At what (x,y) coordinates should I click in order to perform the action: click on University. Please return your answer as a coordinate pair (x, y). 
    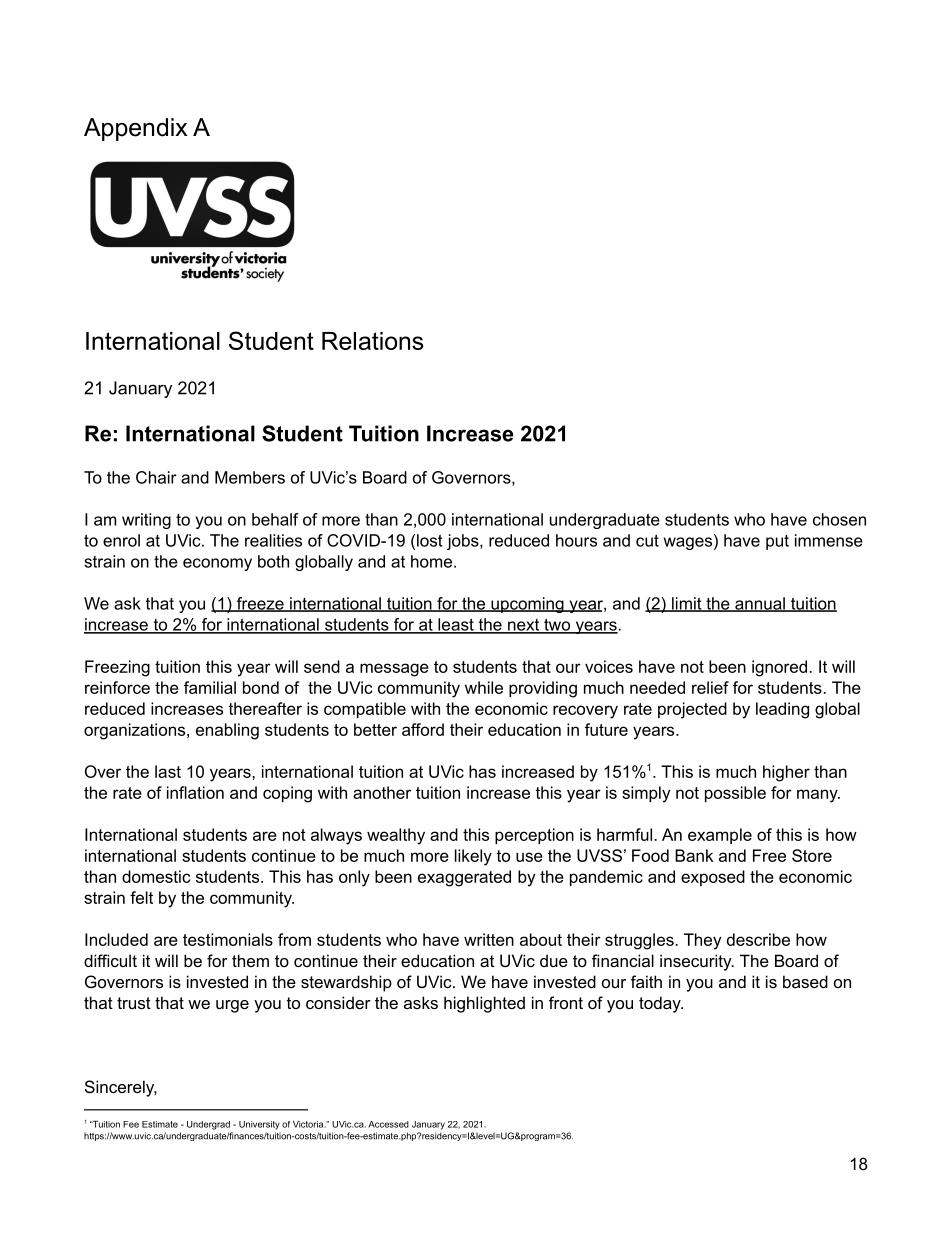
    Looking at the image, I should click on (259, 1125).
